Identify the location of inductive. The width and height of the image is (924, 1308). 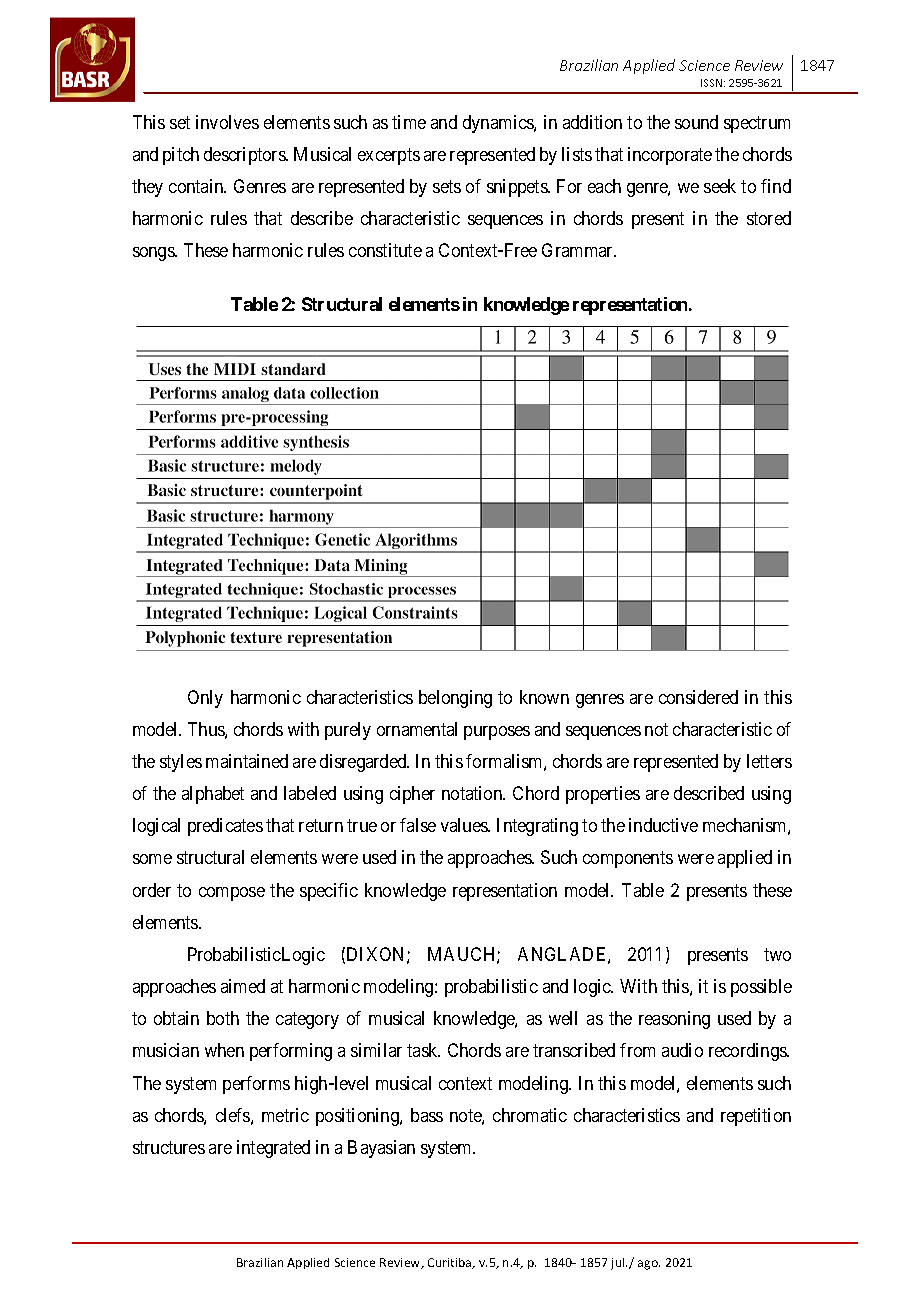
(663, 825).
